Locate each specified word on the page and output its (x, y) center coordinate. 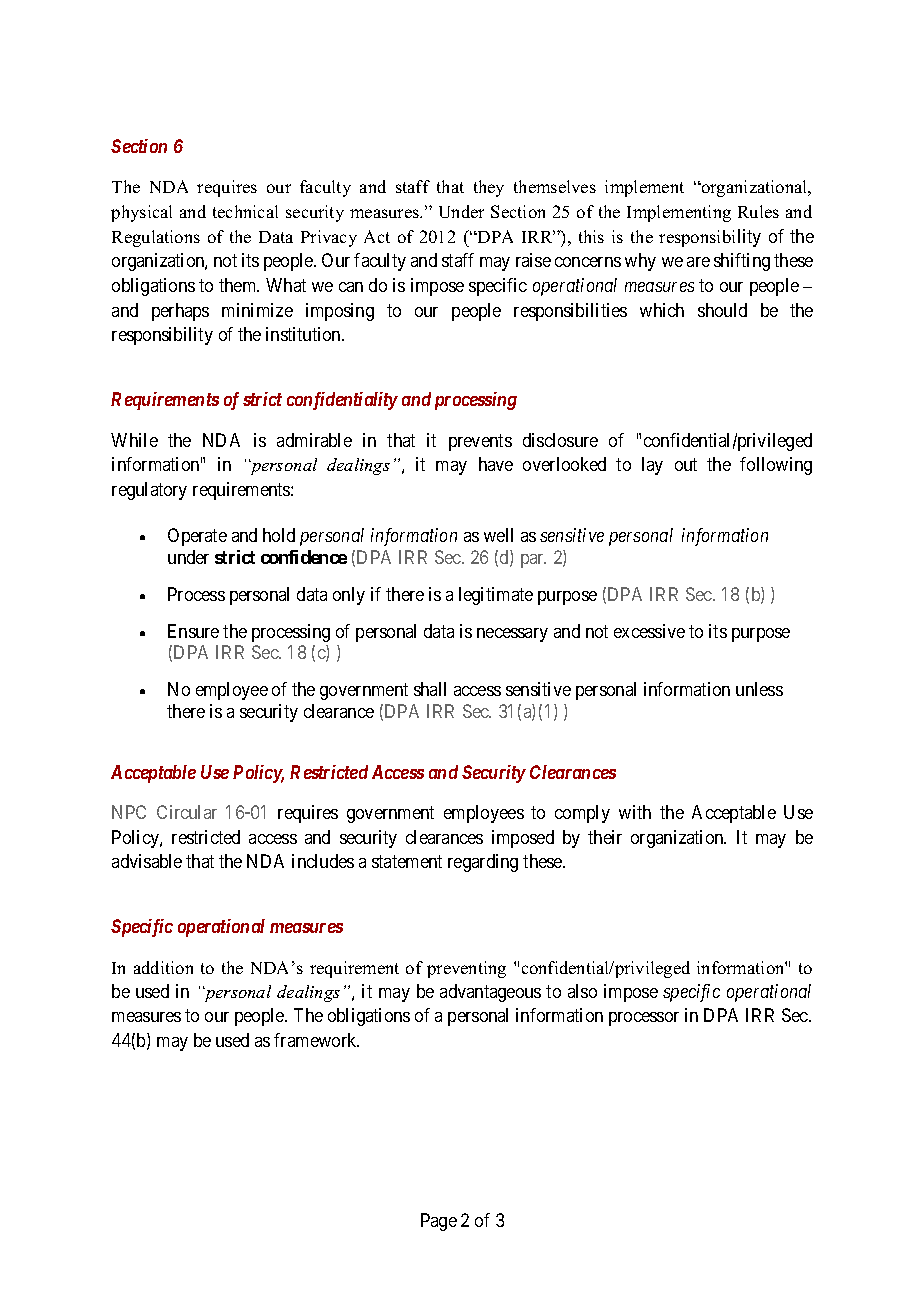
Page (439, 1222)
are (698, 262)
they (489, 188)
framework (316, 1040)
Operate (197, 537)
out (686, 464)
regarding (483, 863)
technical (245, 211)
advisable (147, 861)
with (635, 812)
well (498, 535)
